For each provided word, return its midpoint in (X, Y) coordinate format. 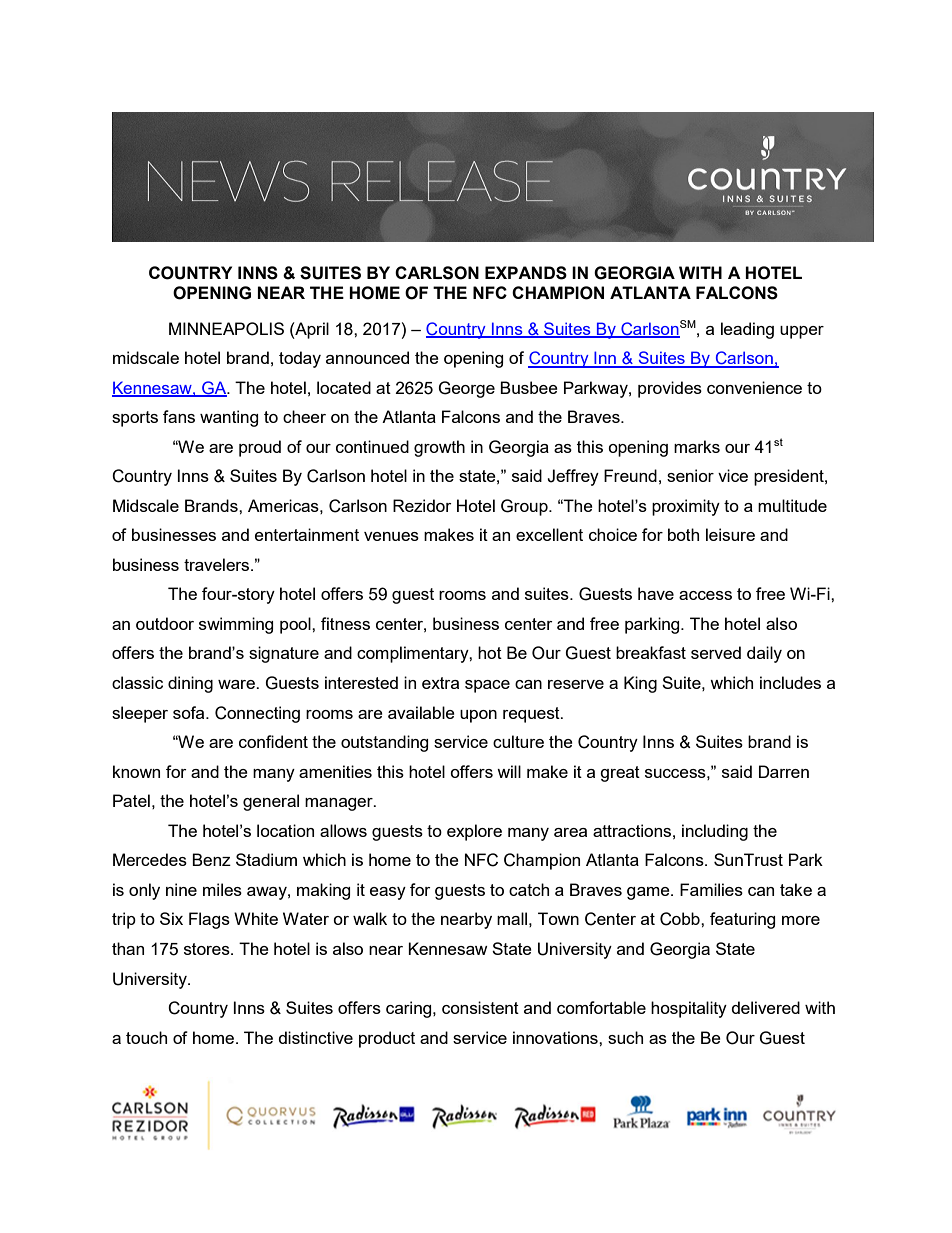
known (136, 771)
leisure (730, 534)
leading (747, 330)
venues (391, 536)
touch (146, 1037)
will (509, 771)
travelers (218, 564)
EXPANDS (526, 273)
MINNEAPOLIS (226, 329)
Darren (784, 771)
